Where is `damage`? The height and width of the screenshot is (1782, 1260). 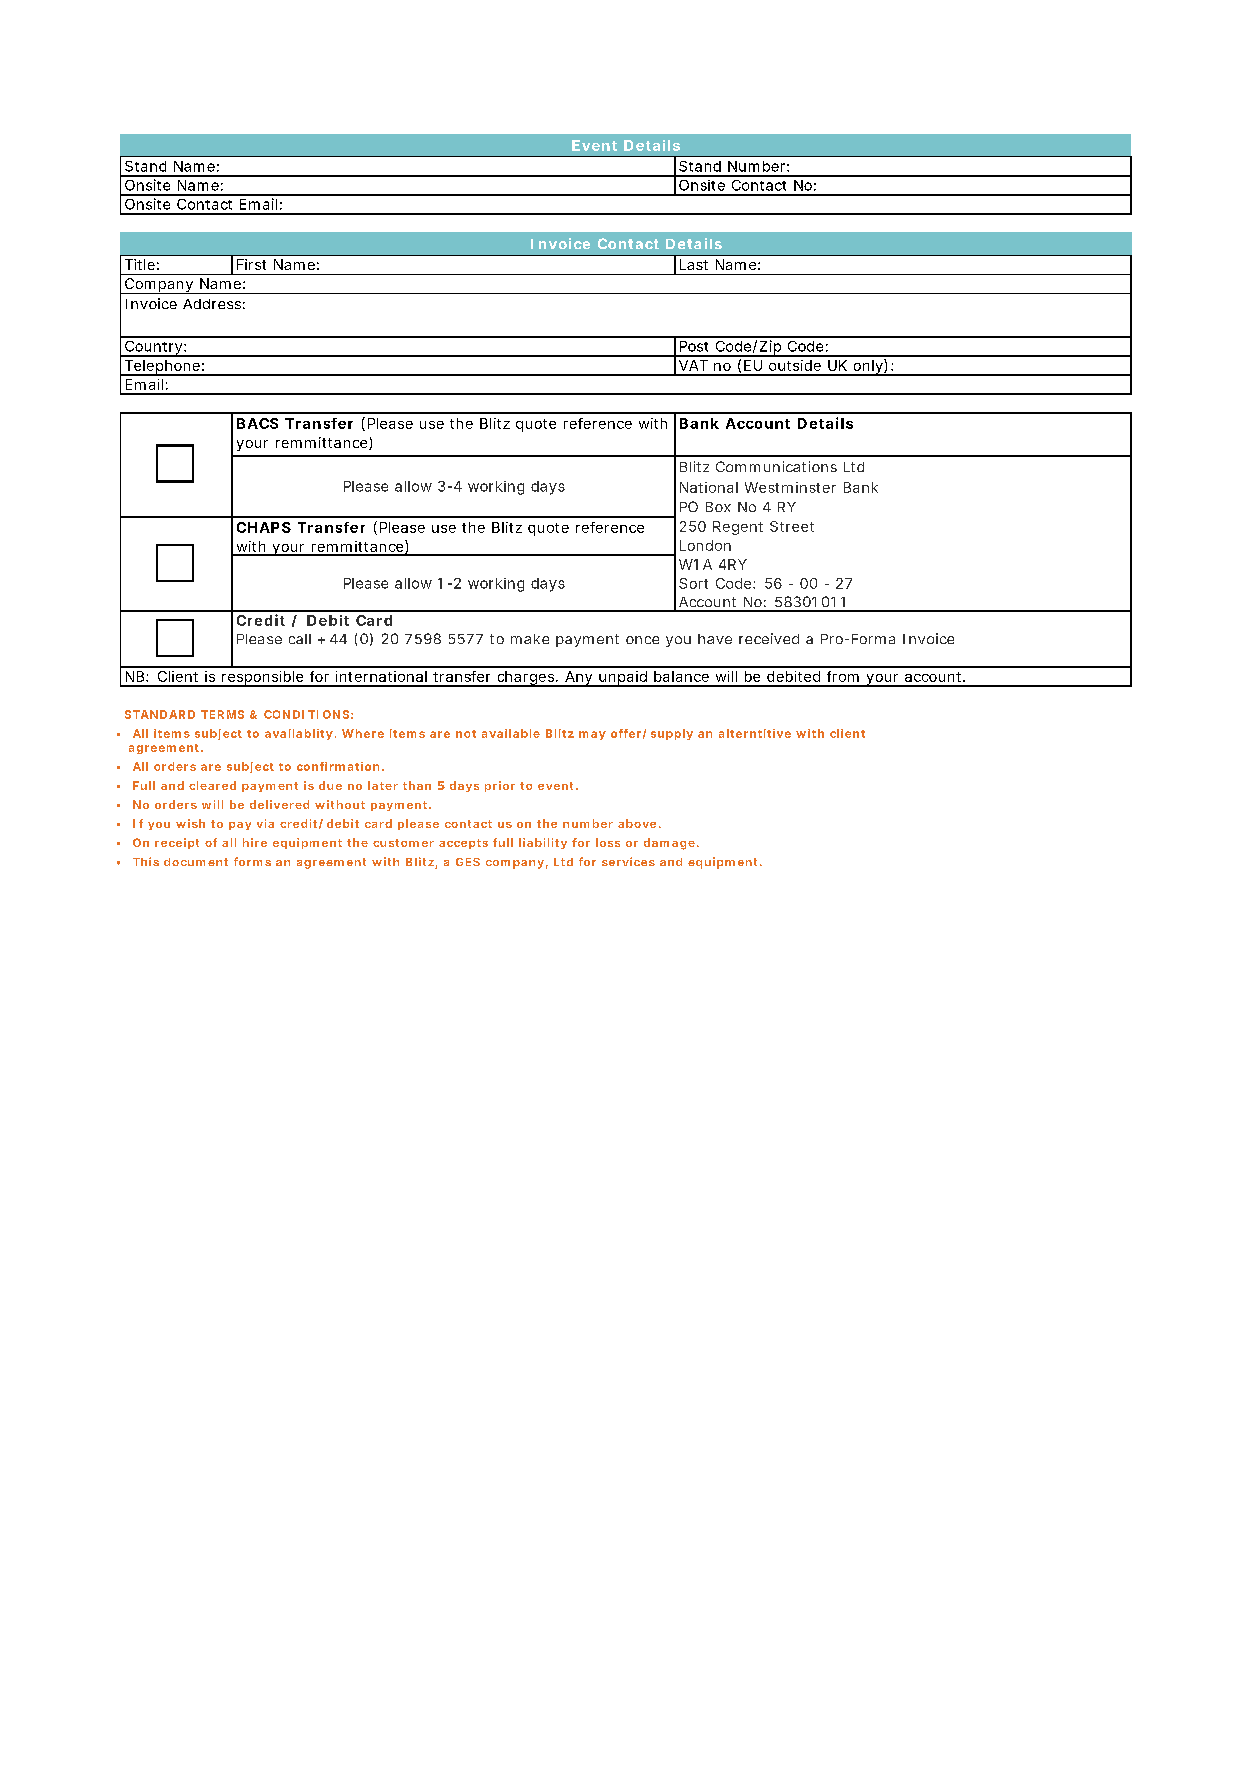
damage is located at coordinates (671, 844).
